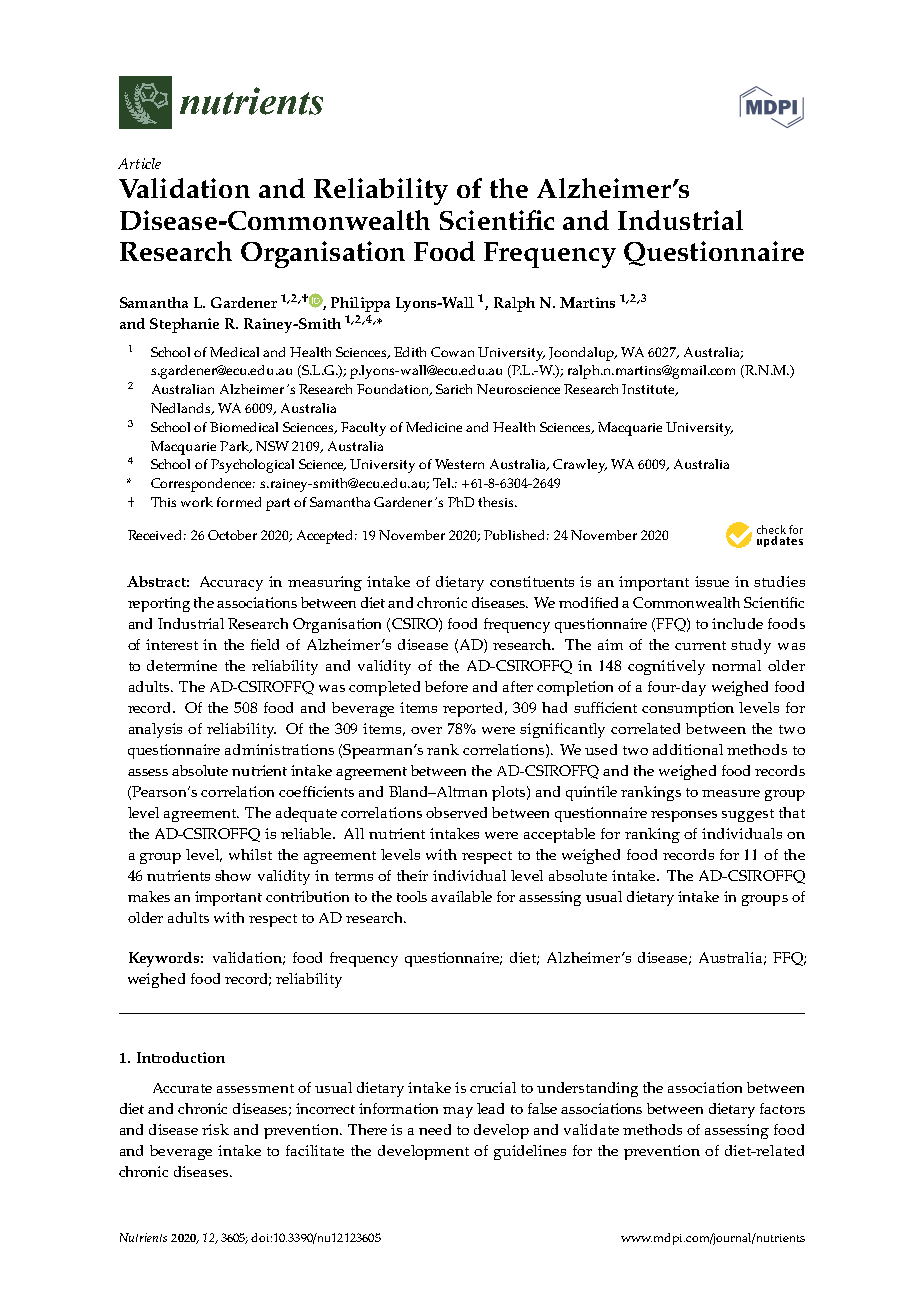 This screenshot has height=1308, width=924. I want to click on current, so click(700, 645).
